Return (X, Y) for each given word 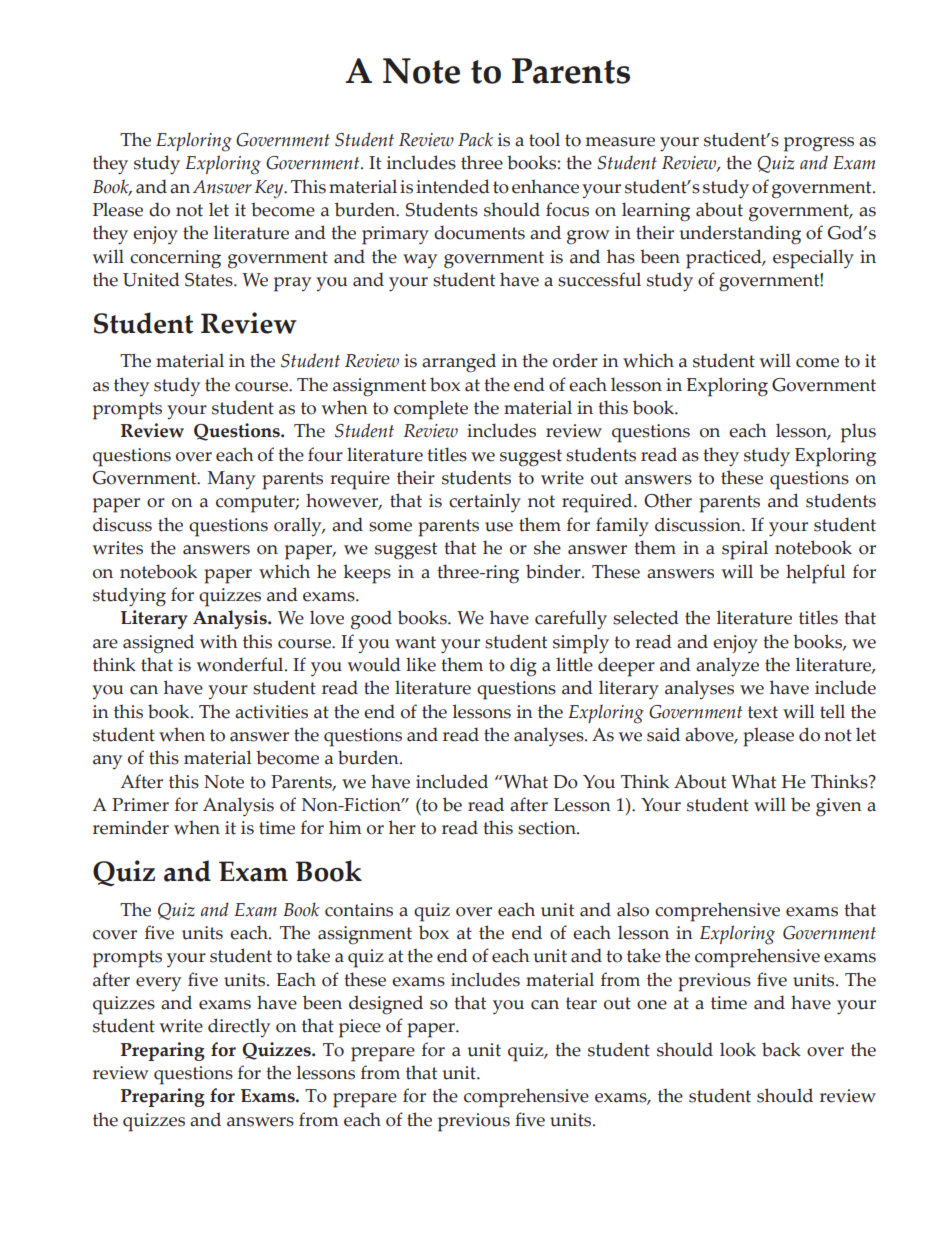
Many (231, 480)
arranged (459, 363)
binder (554, 571)
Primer (140, 805)
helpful (816, 574)
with (219, 641)
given (839, 807)
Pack (475, 139)
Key (270, 189)
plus (858, 433)
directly (239, 1027)
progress (819, 144)
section (548, 828)
